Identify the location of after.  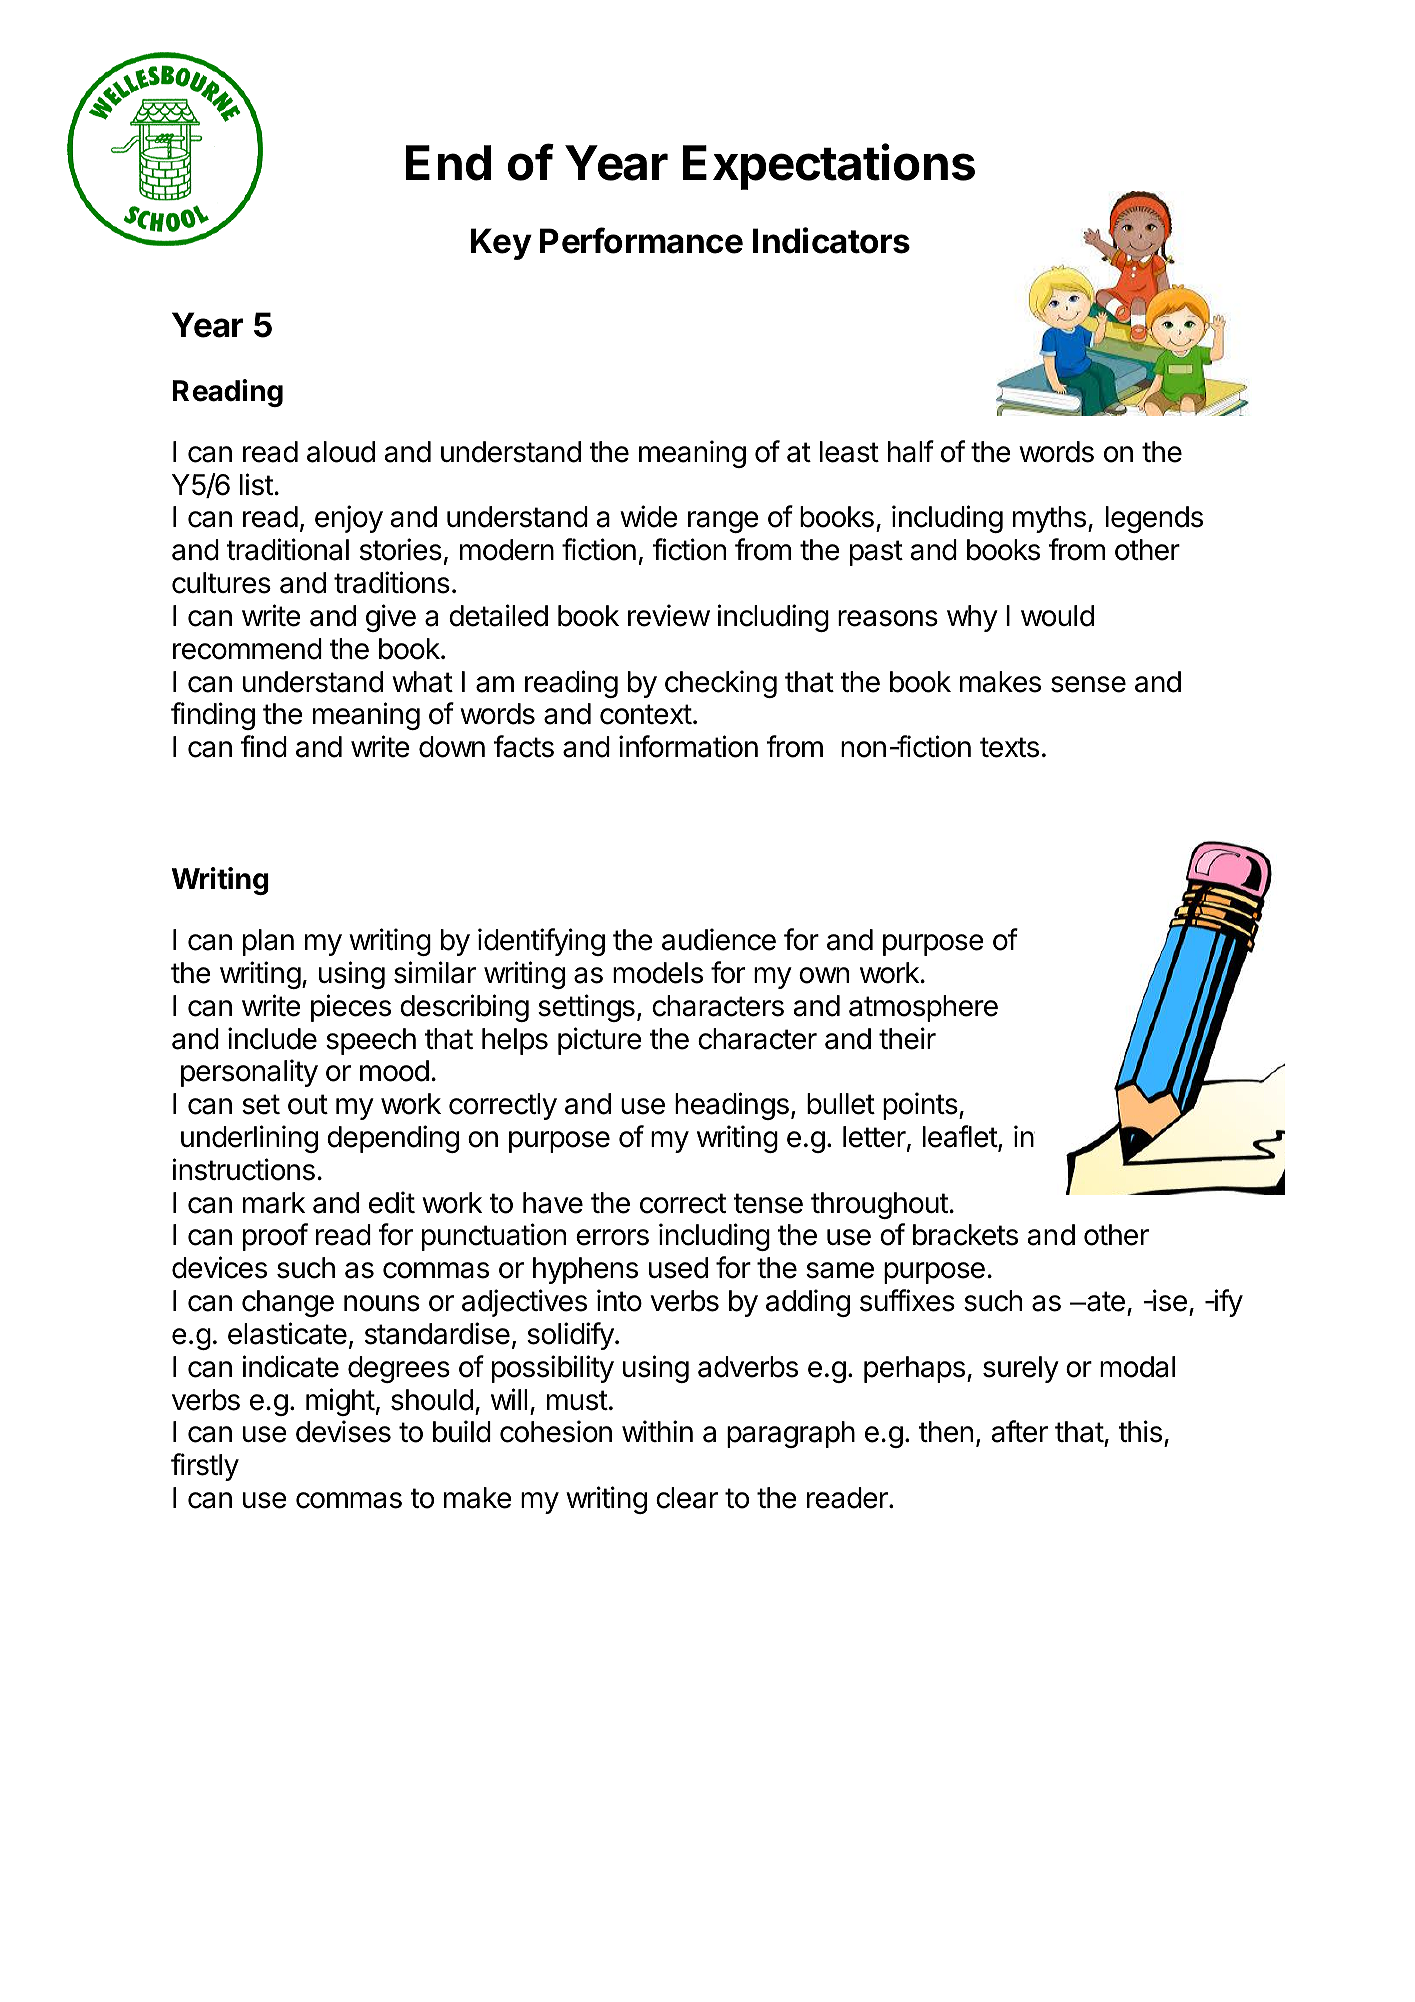
(1019, 1431).
